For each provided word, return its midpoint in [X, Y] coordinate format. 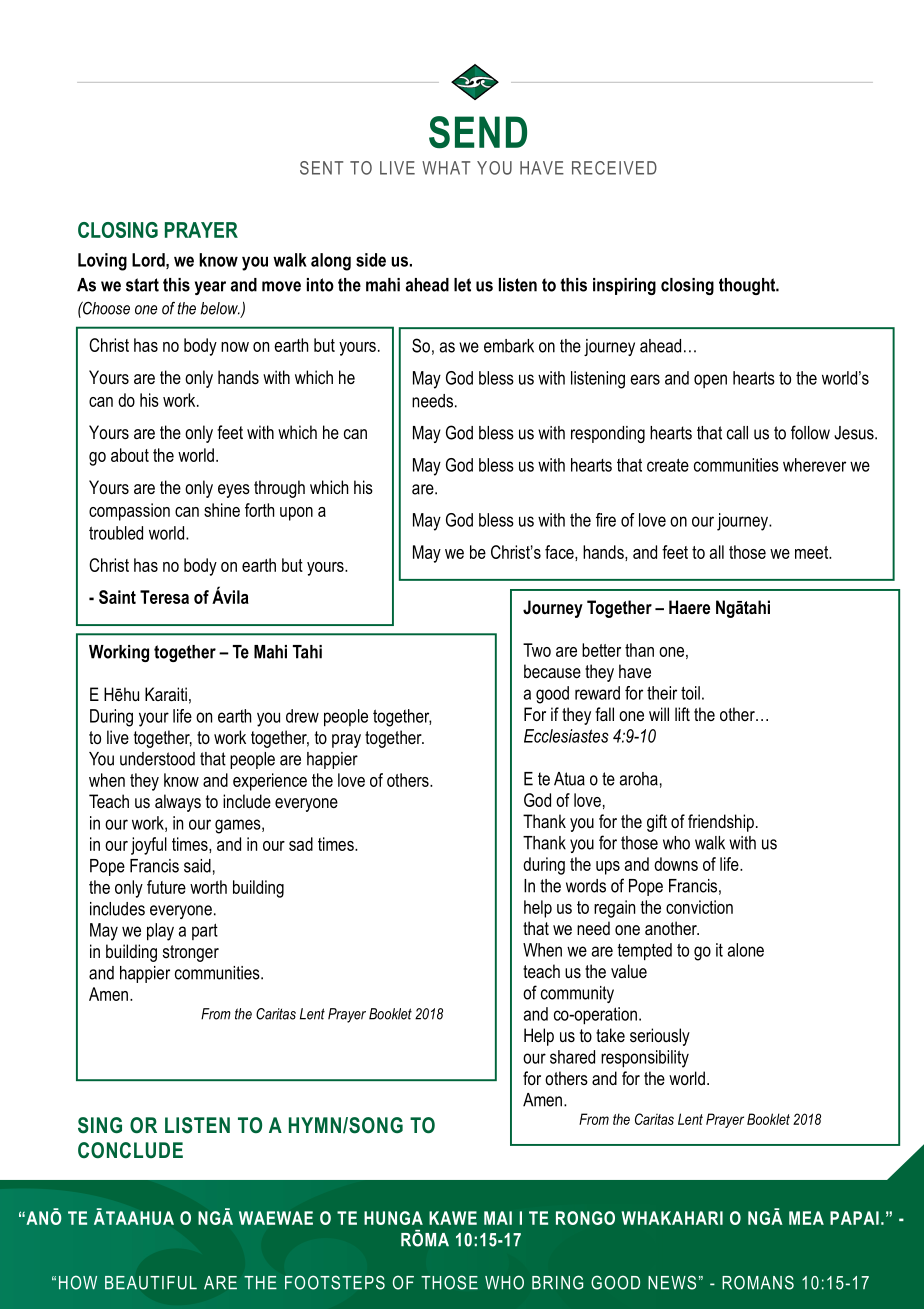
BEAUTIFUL [151, 1283]
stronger [191, 953]
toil [690, 693]
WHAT [446, 168]
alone [746, 950]
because [552, 671]
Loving [102, 262]
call [737, 433]
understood [157, 759]
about [130, 455]
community [577, 994]
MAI [498, 1218]
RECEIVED [614, 168]
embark [509, 346]
